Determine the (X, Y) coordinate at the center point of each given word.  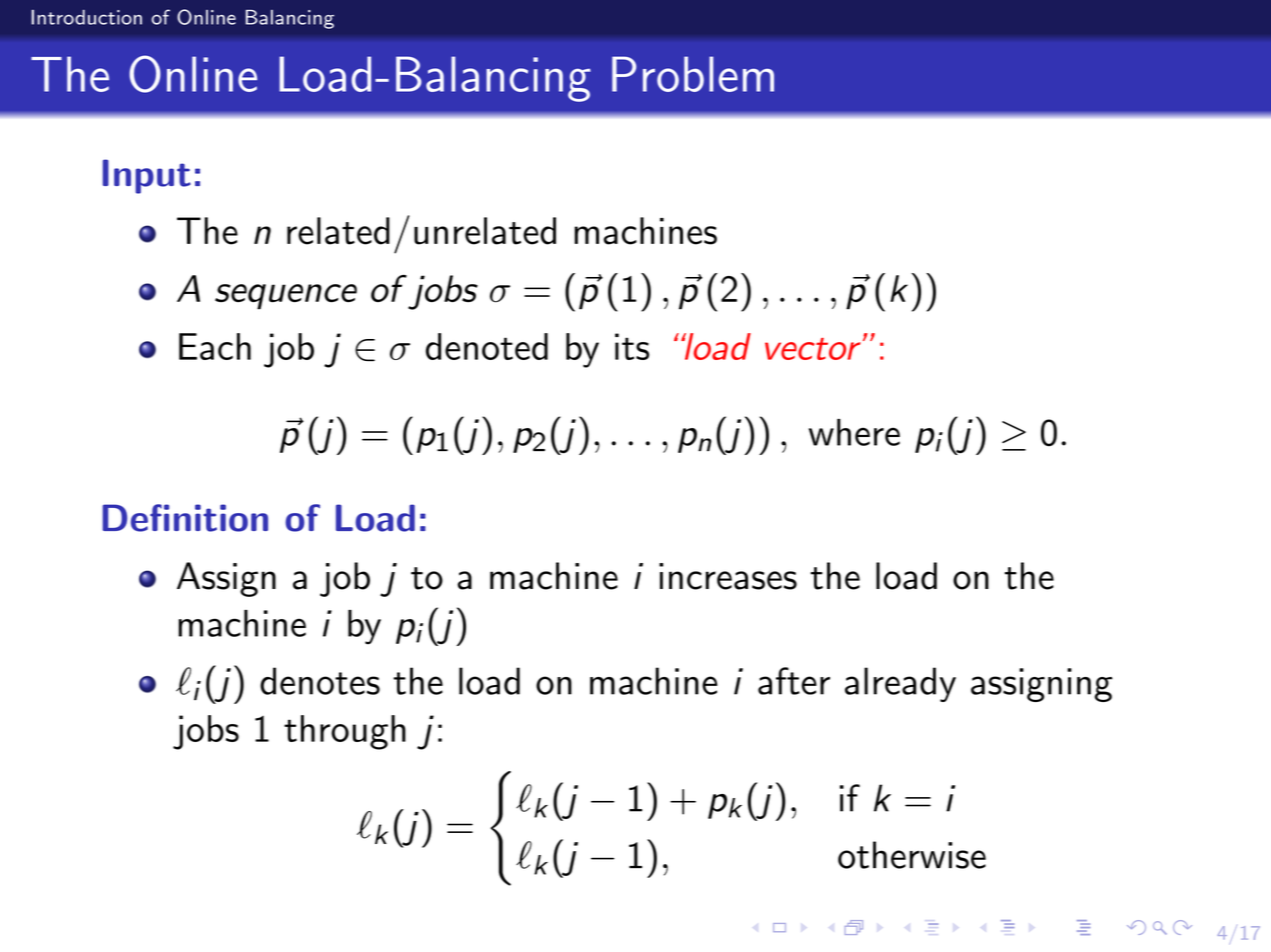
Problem (693, 74)
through (345, 732)
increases (728, 576)
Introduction (86, 17)
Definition (185, 518)
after (794, 681)
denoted (487, 346)
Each (215, 346)
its (632, 346)
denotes (320, 681)
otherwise (912, 855)
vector (813, 349)
